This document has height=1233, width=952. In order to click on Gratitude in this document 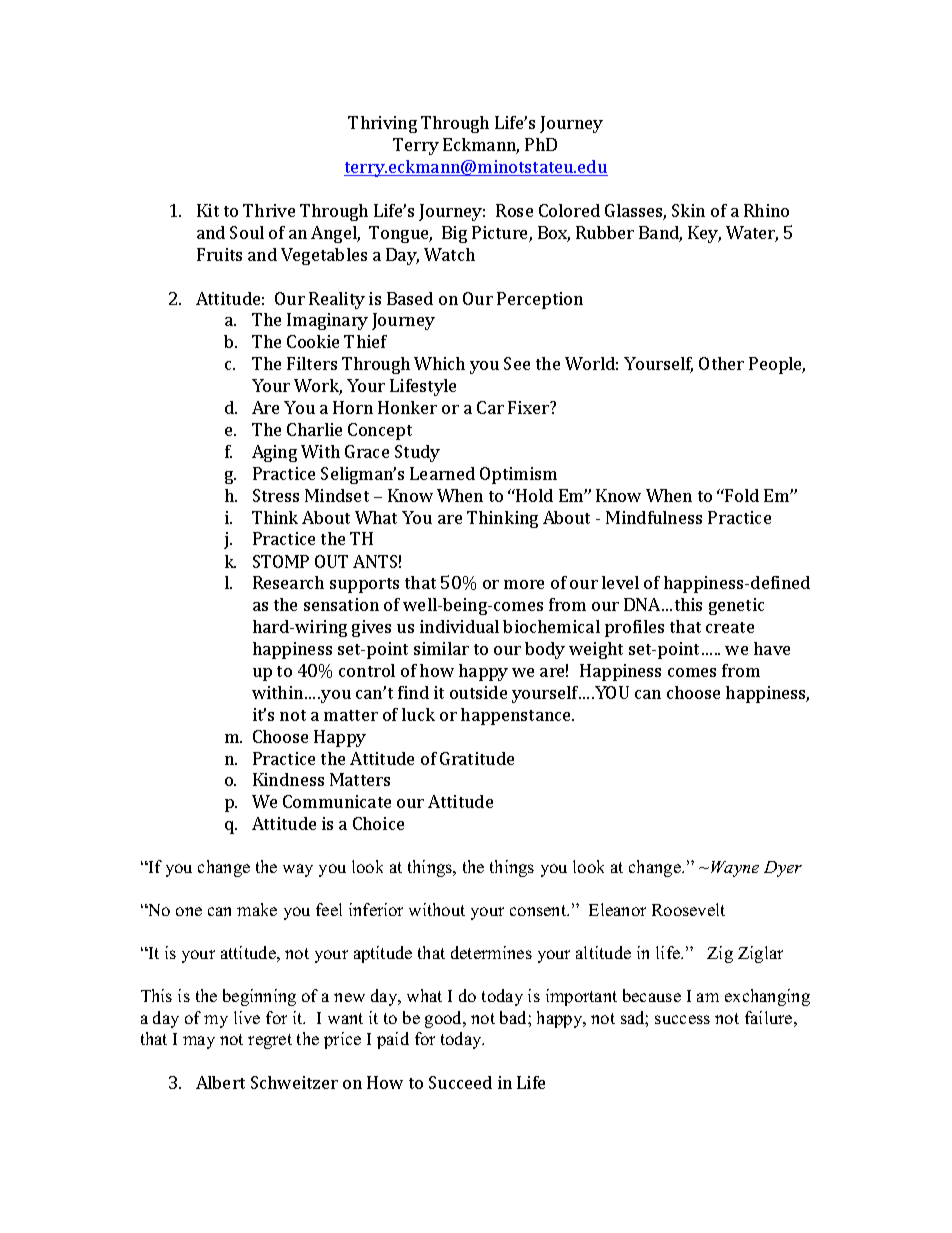, I will do `click(477, 758)`.
